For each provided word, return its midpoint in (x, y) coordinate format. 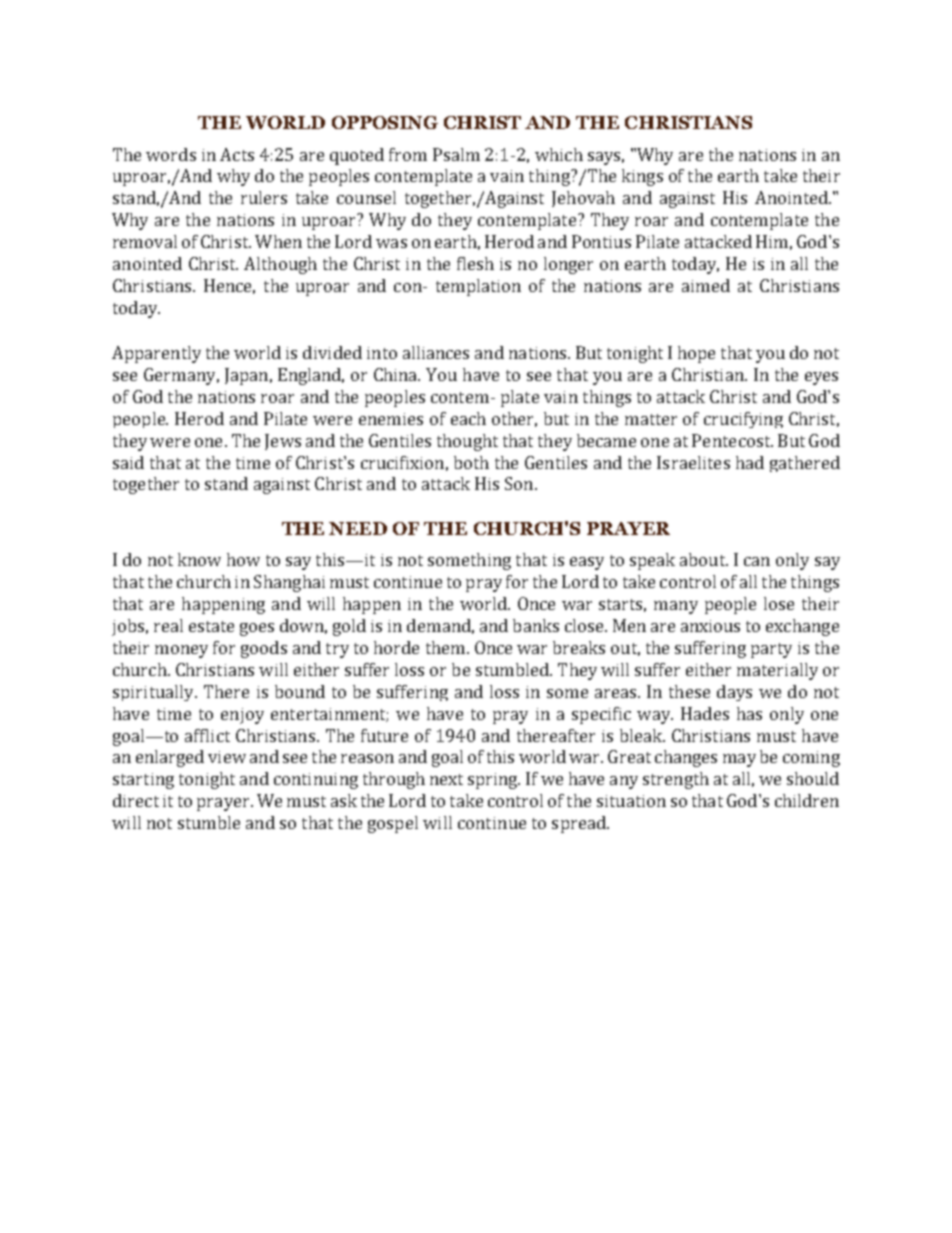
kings (642, 177)
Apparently (156, 354)
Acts (237, 154)
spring (494, 781)
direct (136, 800)
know (199, 559)
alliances (436, 352)
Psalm (456, 154)
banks (536, 625)
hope (696, 354)
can (757, 561)
